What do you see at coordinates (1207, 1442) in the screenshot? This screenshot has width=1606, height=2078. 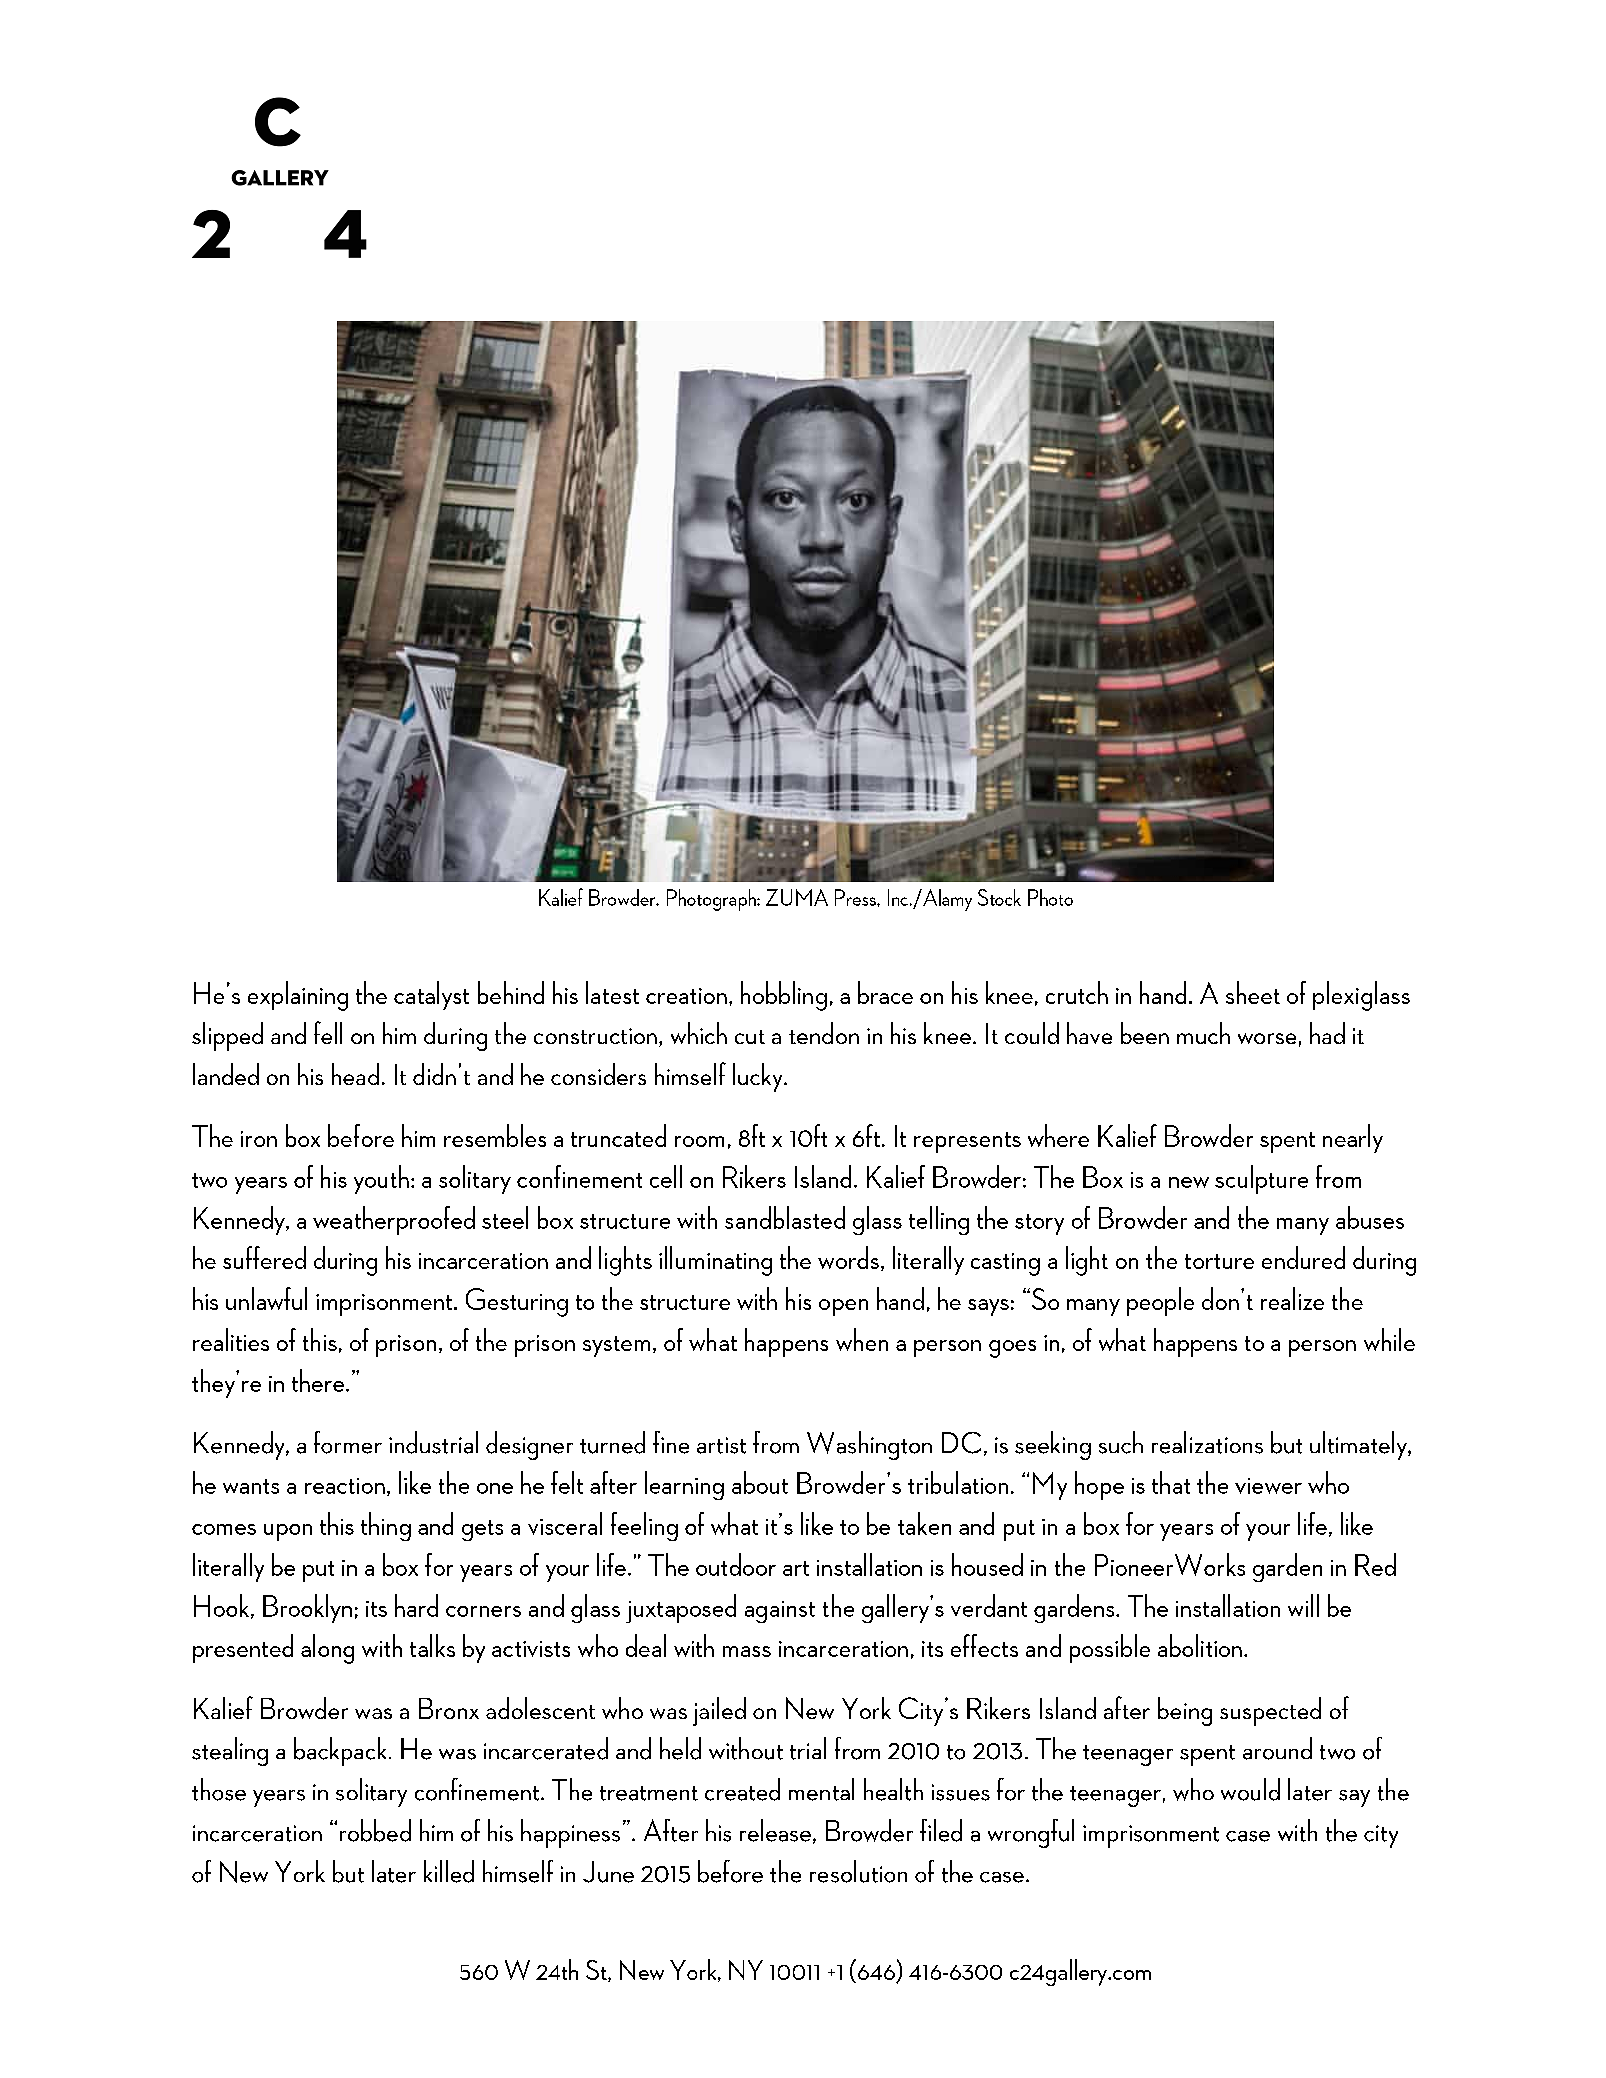 I see `realizations` at bounding box center [1207, 1442].
